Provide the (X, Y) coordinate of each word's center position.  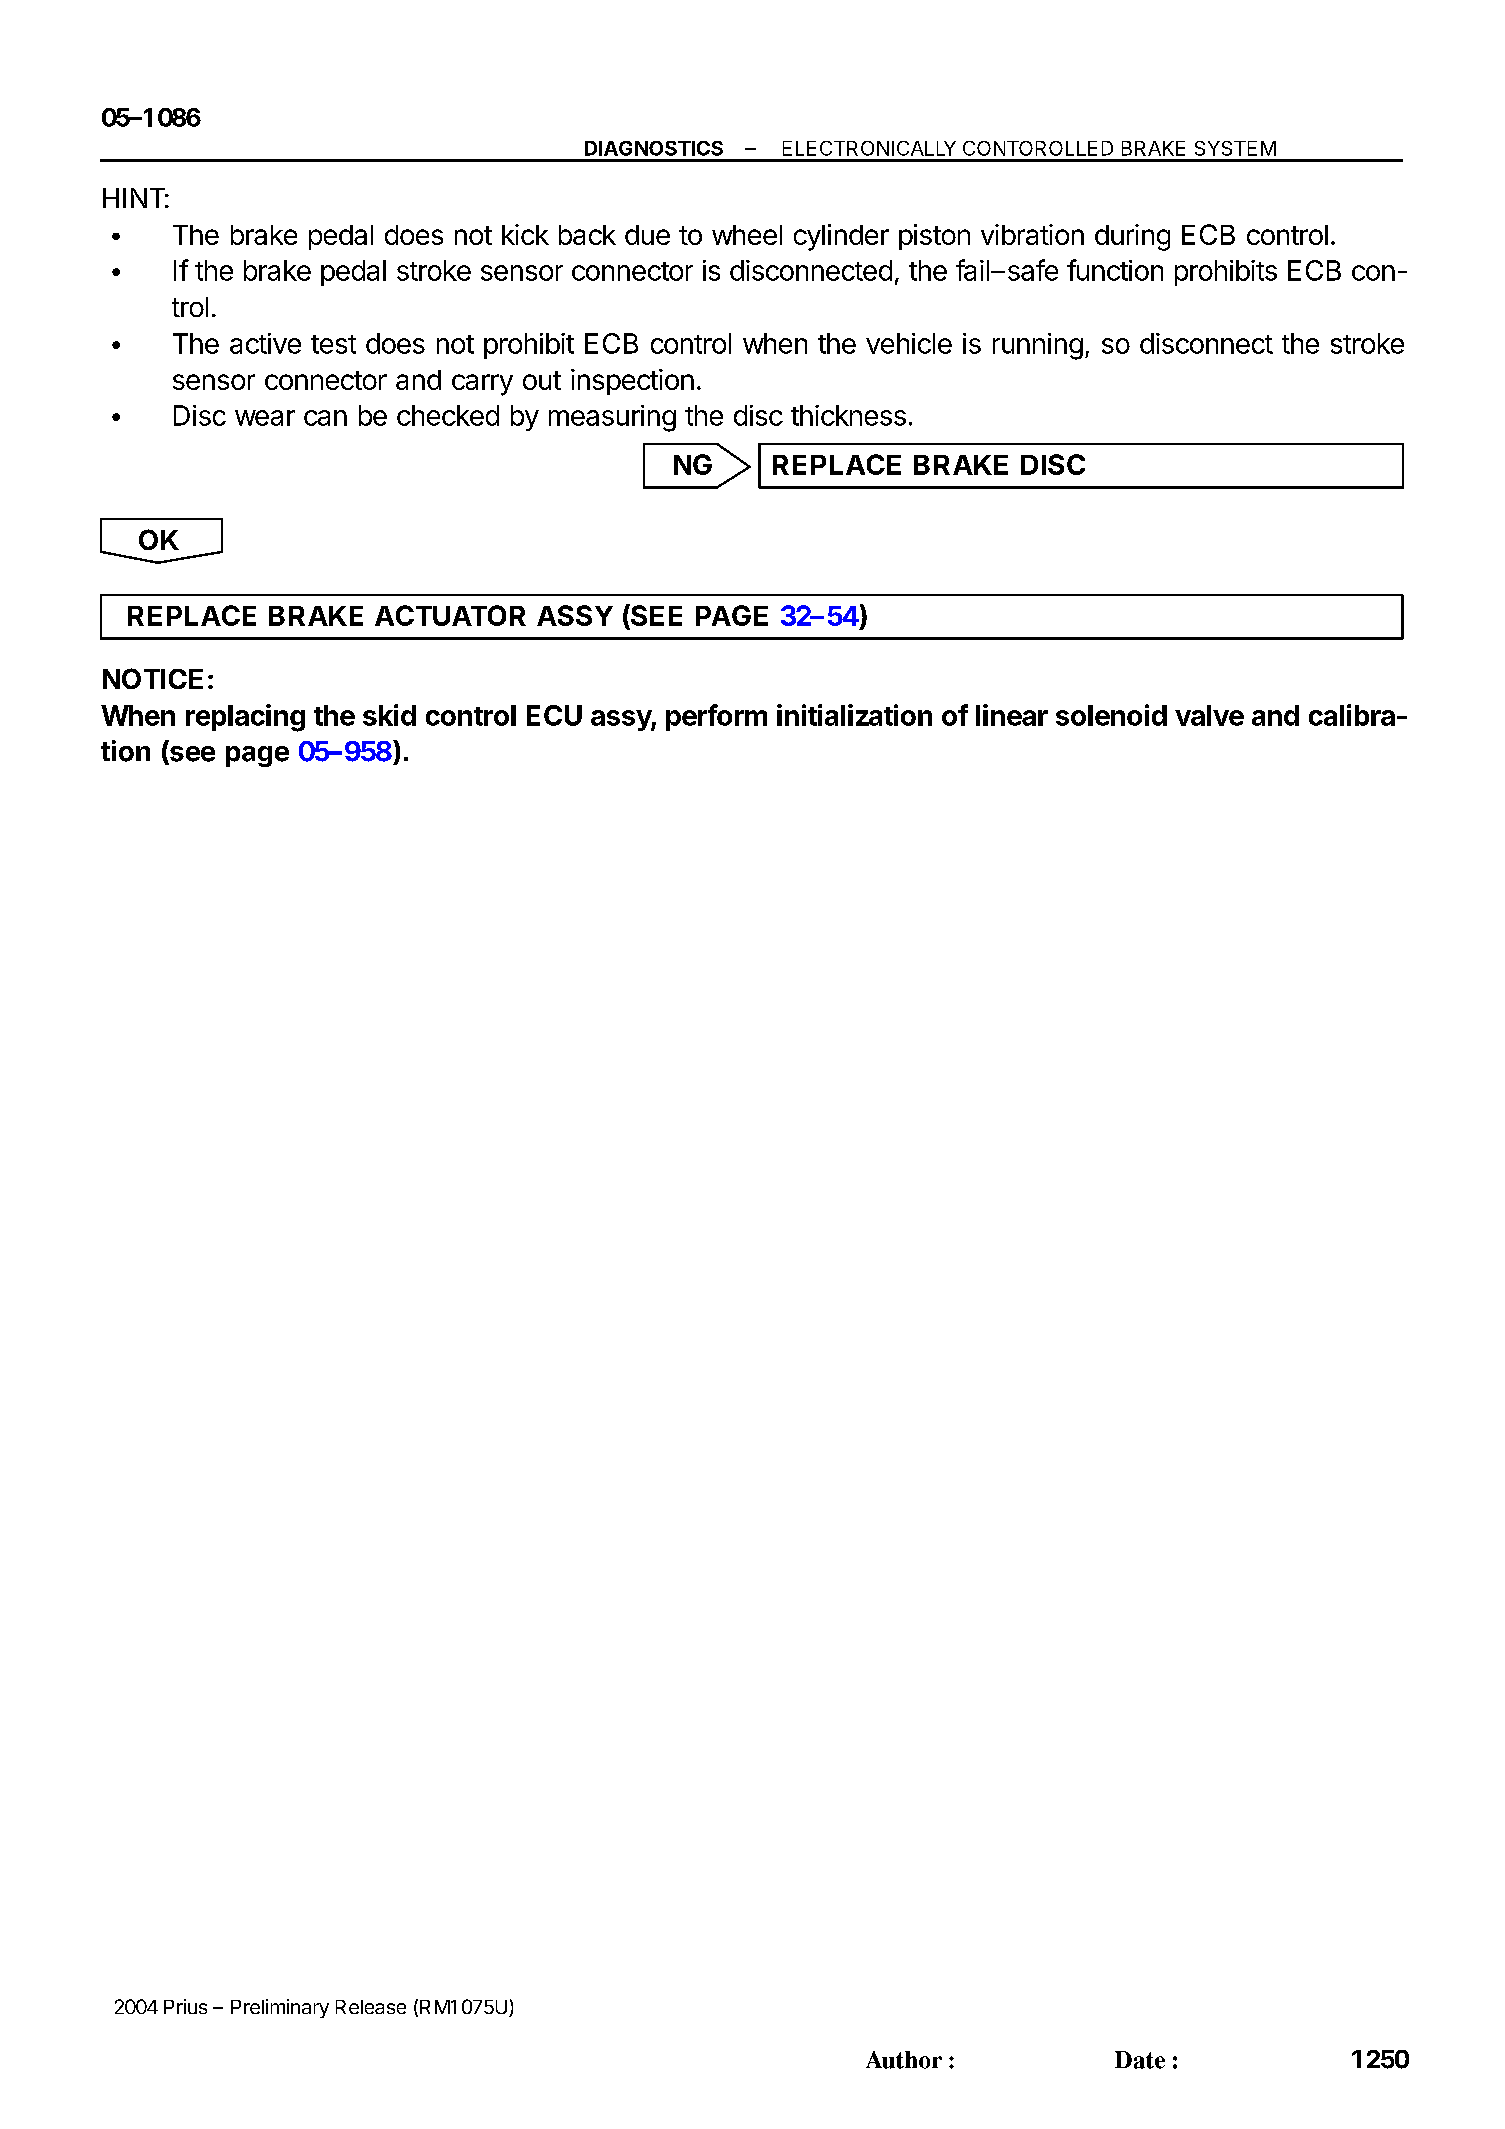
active (265, 343)
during (1132, 237)
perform (716, 717)
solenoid (1111, 715)
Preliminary (280, 2008)
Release (371, 2007)
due (647, 235)
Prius (185, 2006)
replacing (245, 718)
